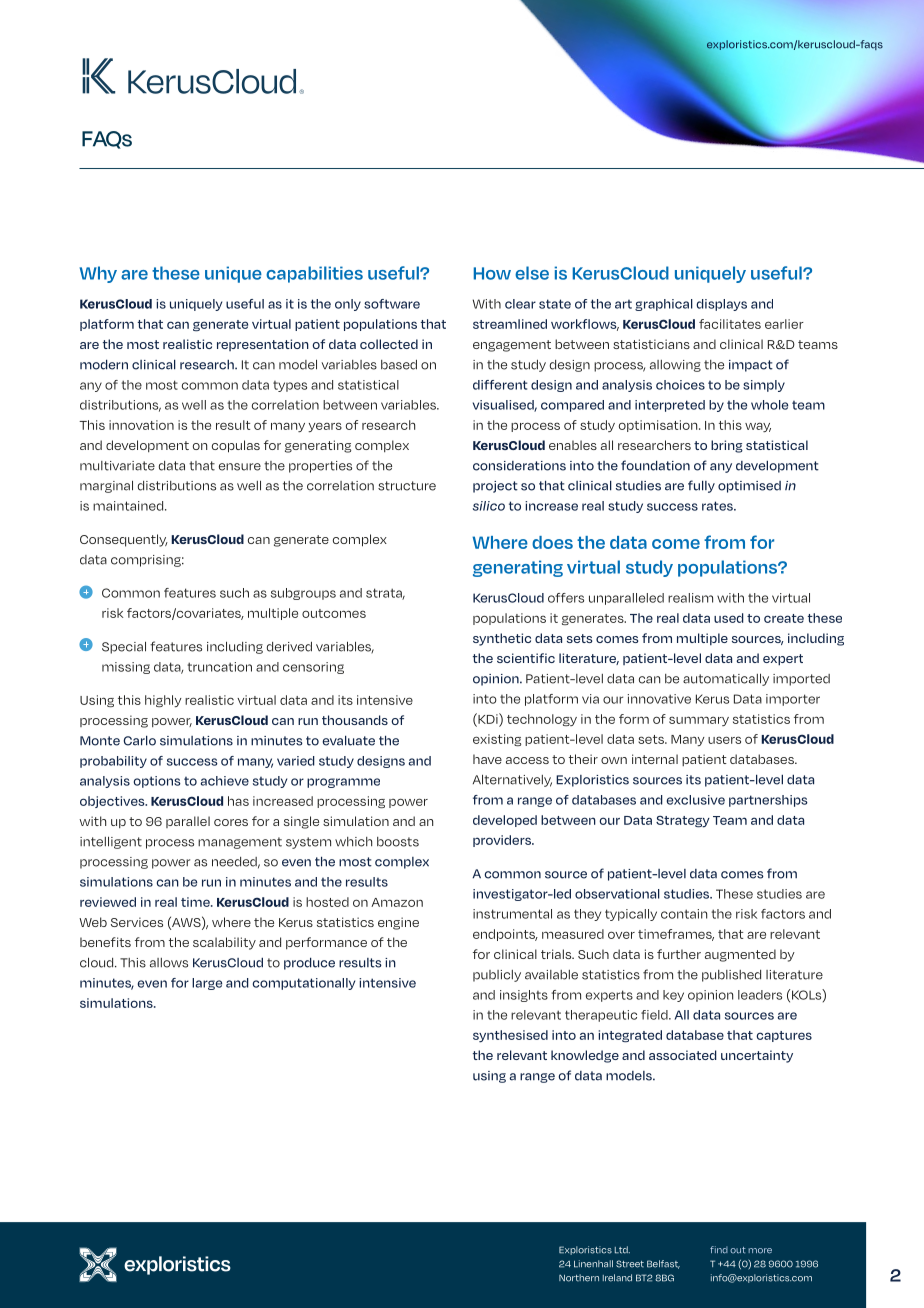  I want to click on allows, so click(169, 963).
